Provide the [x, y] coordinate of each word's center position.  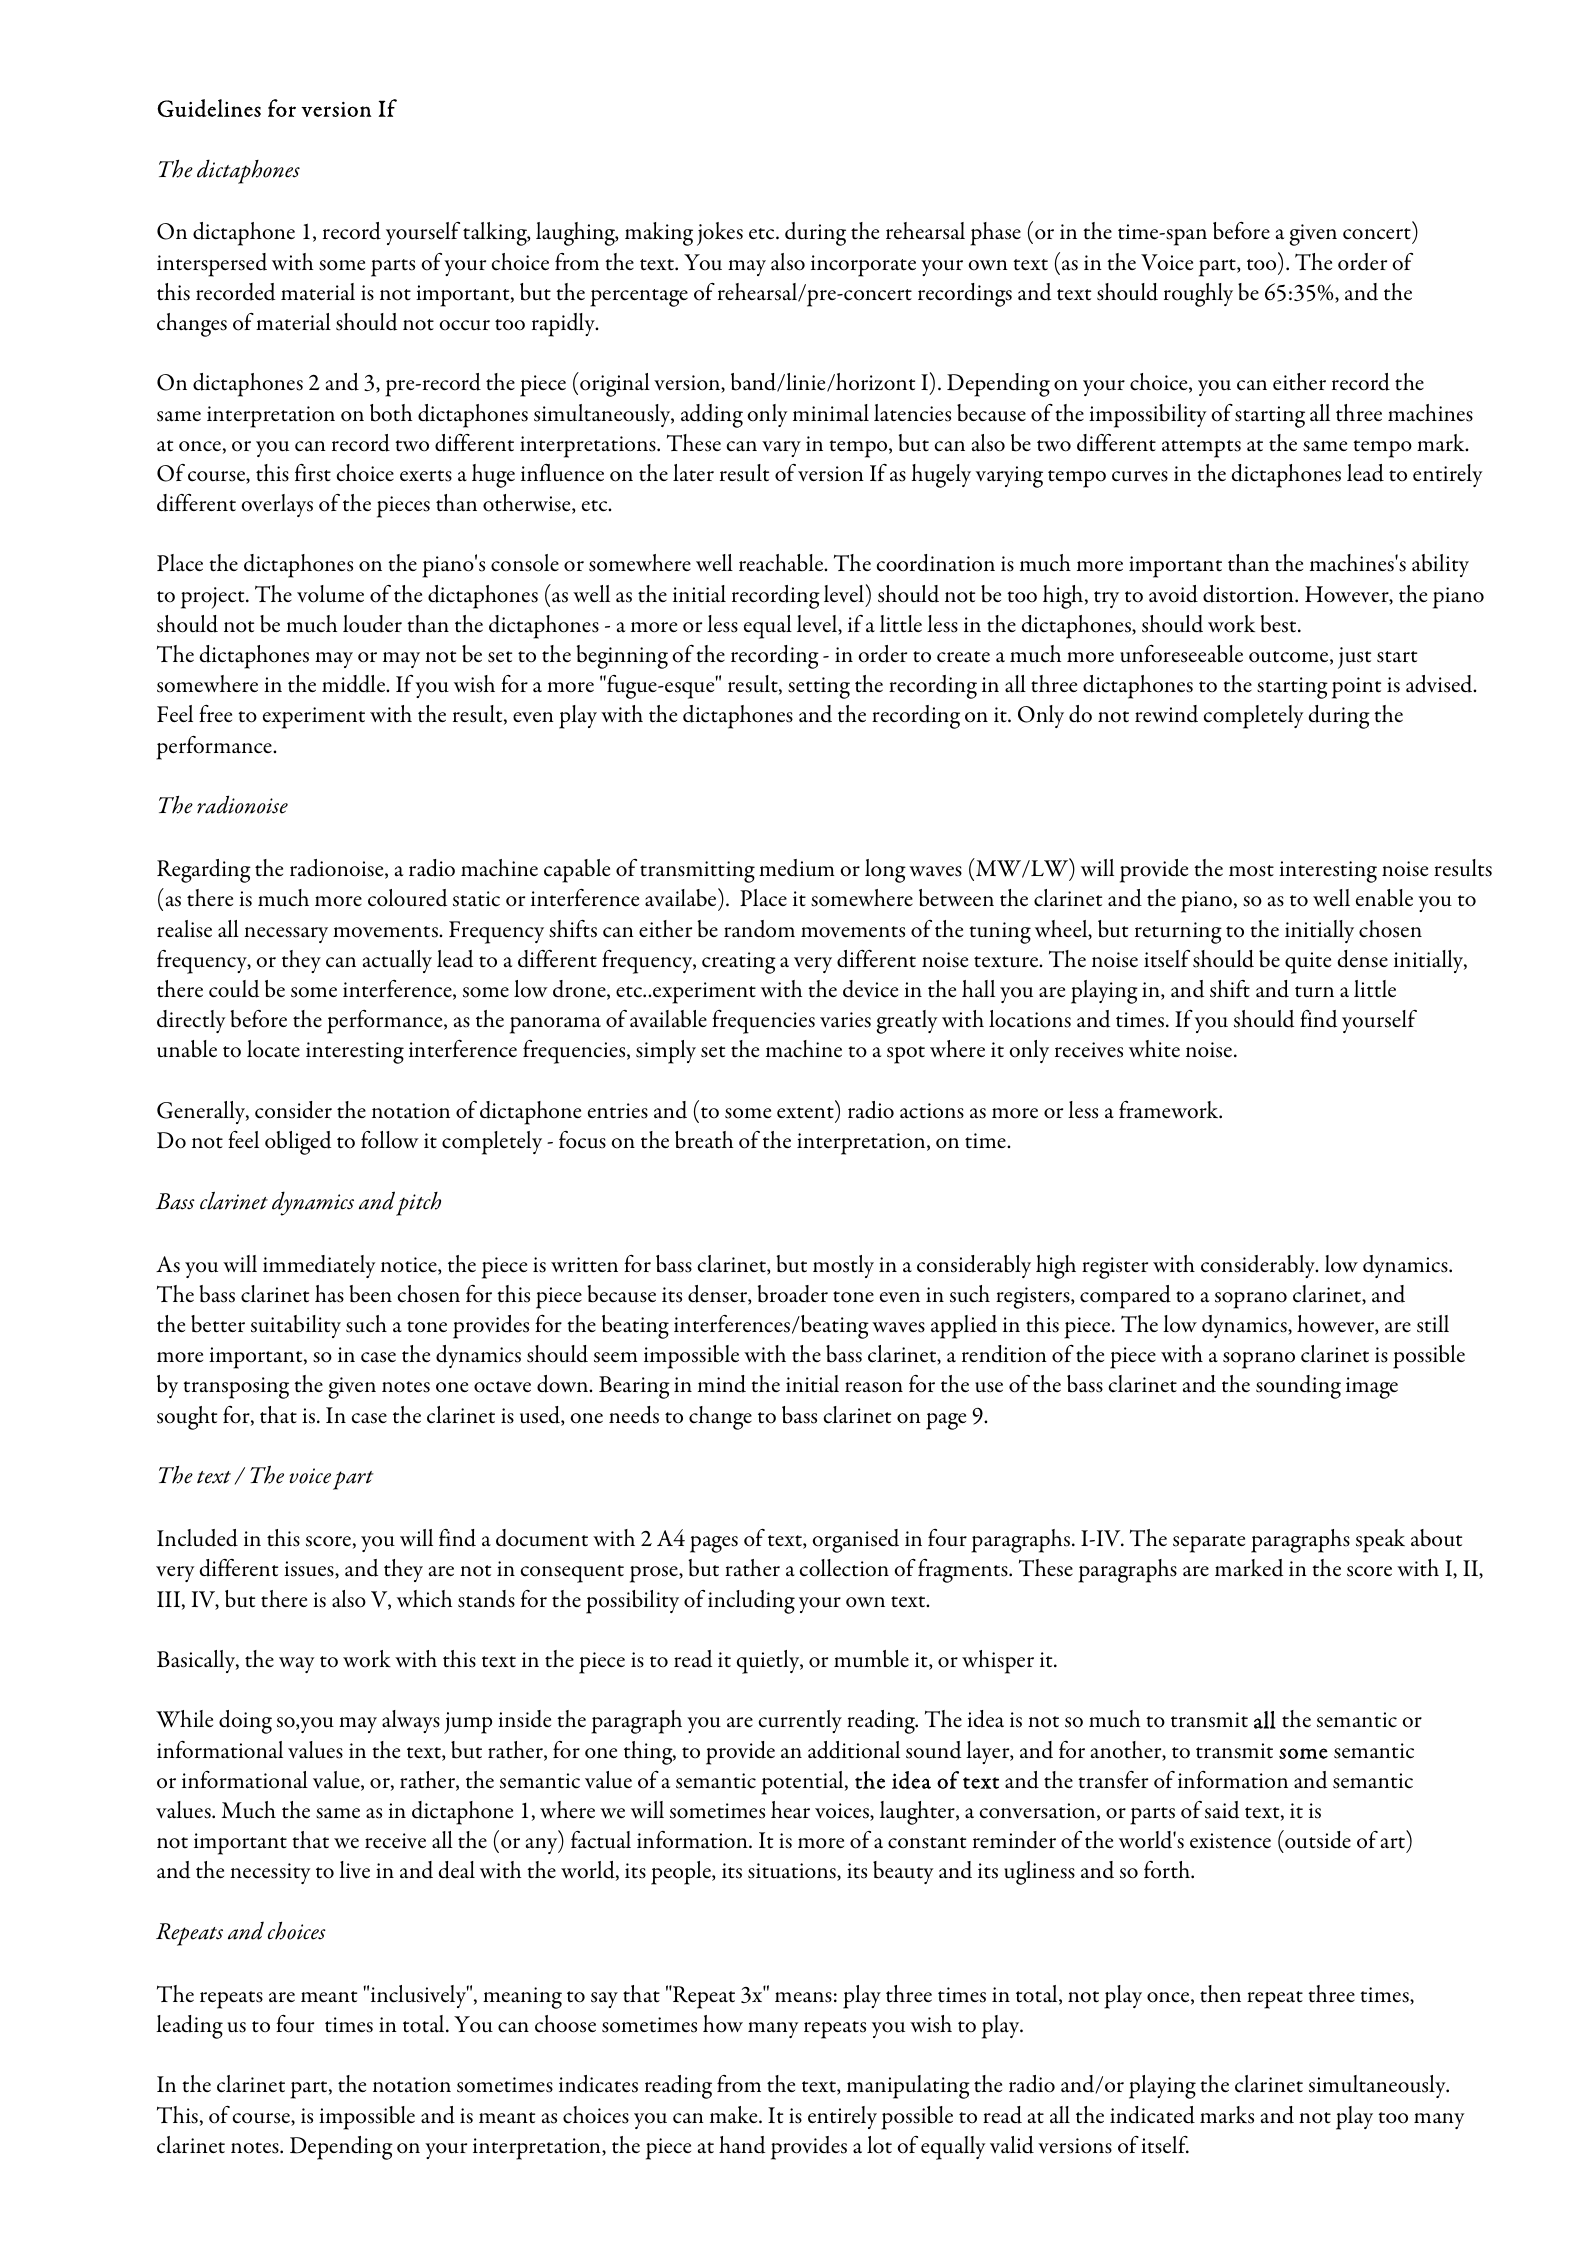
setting [819, 688]
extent [805, 1113]
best [1279, 624]
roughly [1198, 295]
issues [310, 1570]
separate [1209, 1544]
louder [372, 624]
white [1154, 1049]
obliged [298, 1143]
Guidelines [209, 108]
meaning [522, 1998]
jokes [720, 234]
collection [844, 1568]
